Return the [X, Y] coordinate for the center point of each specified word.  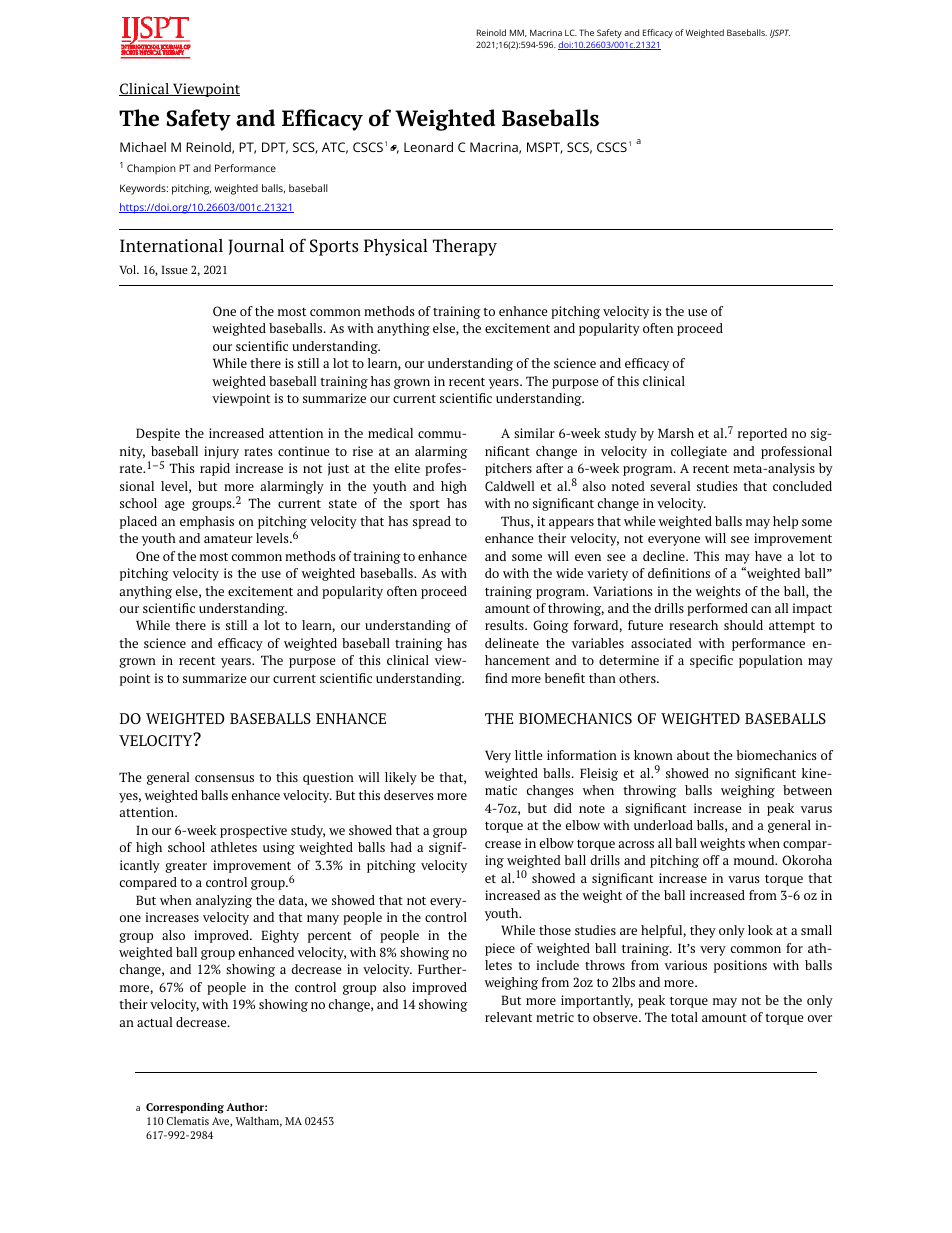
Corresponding [185, 1108]
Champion [151, 169]
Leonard [428, 147]
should [743, 625]
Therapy [465, 247]
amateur [228, 538]
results [505, 625]
